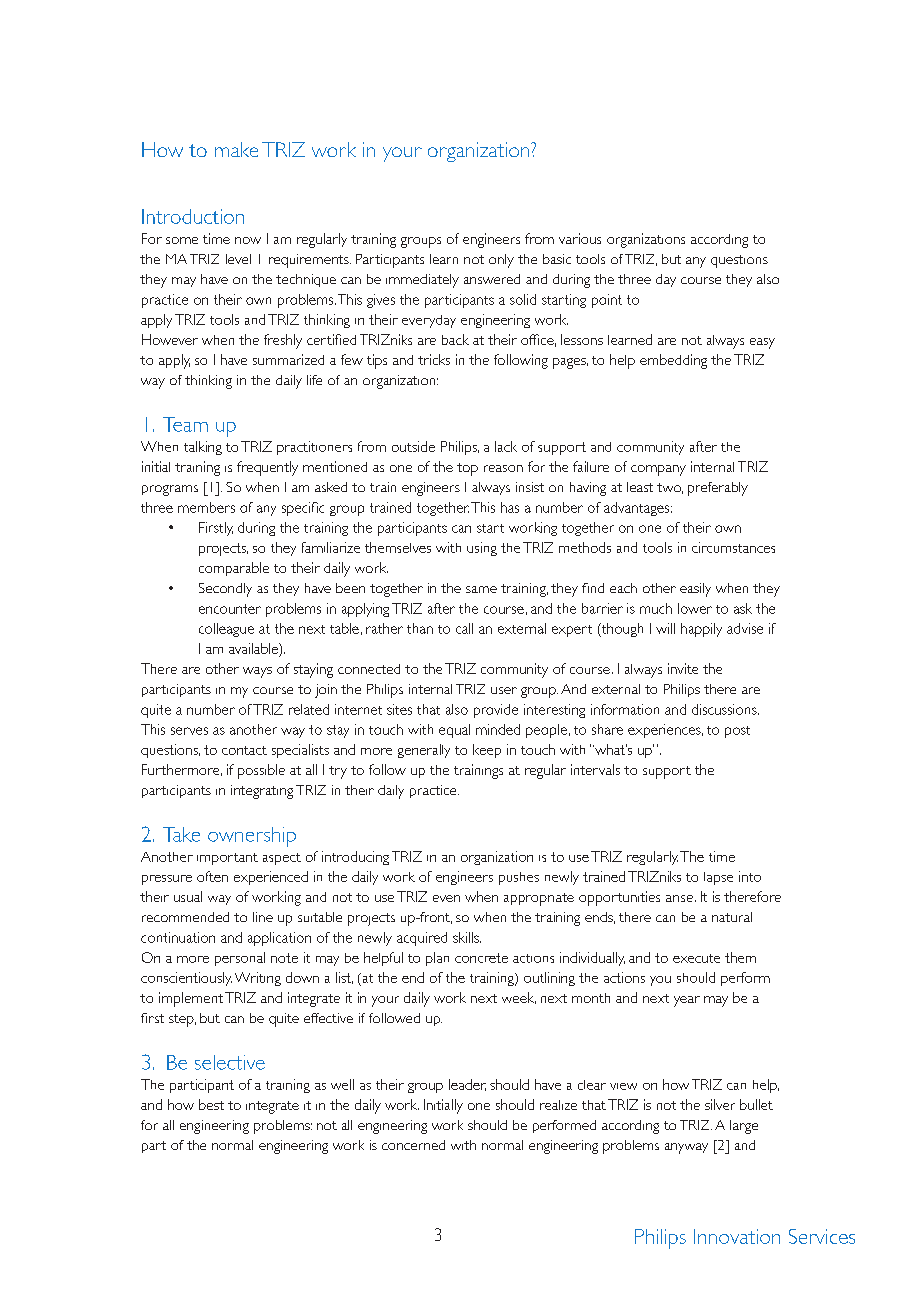  Describe the element at coordinates (254, 648) in the document. I see `available` at that location.
